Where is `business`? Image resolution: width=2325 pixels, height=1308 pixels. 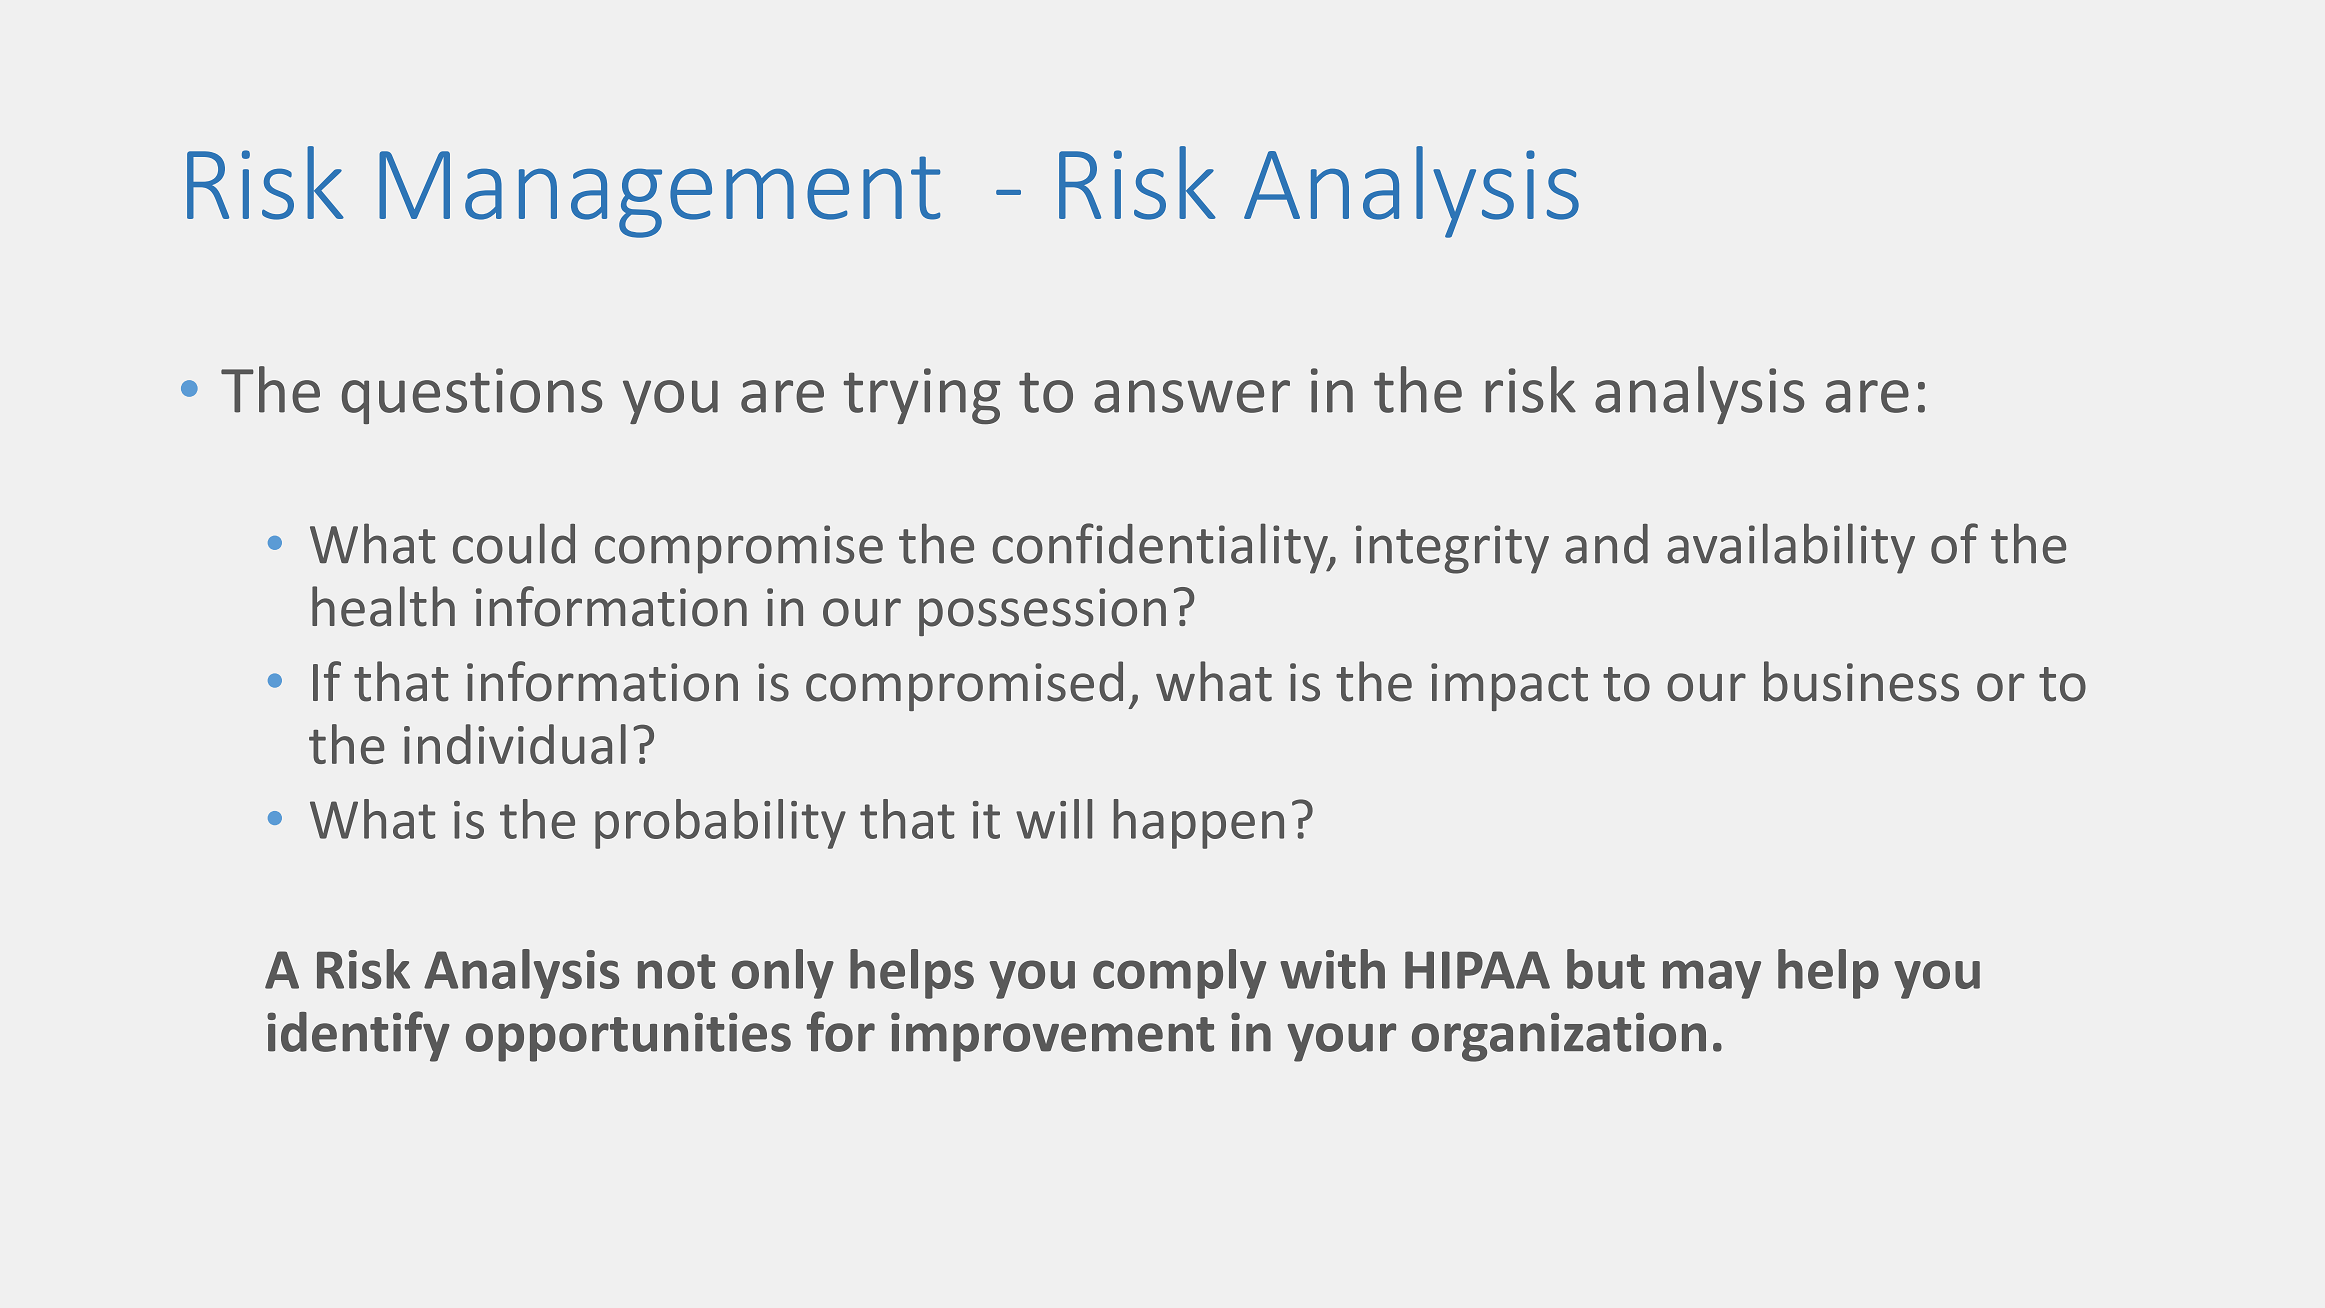 business is located at coordinates (1861, 681).
